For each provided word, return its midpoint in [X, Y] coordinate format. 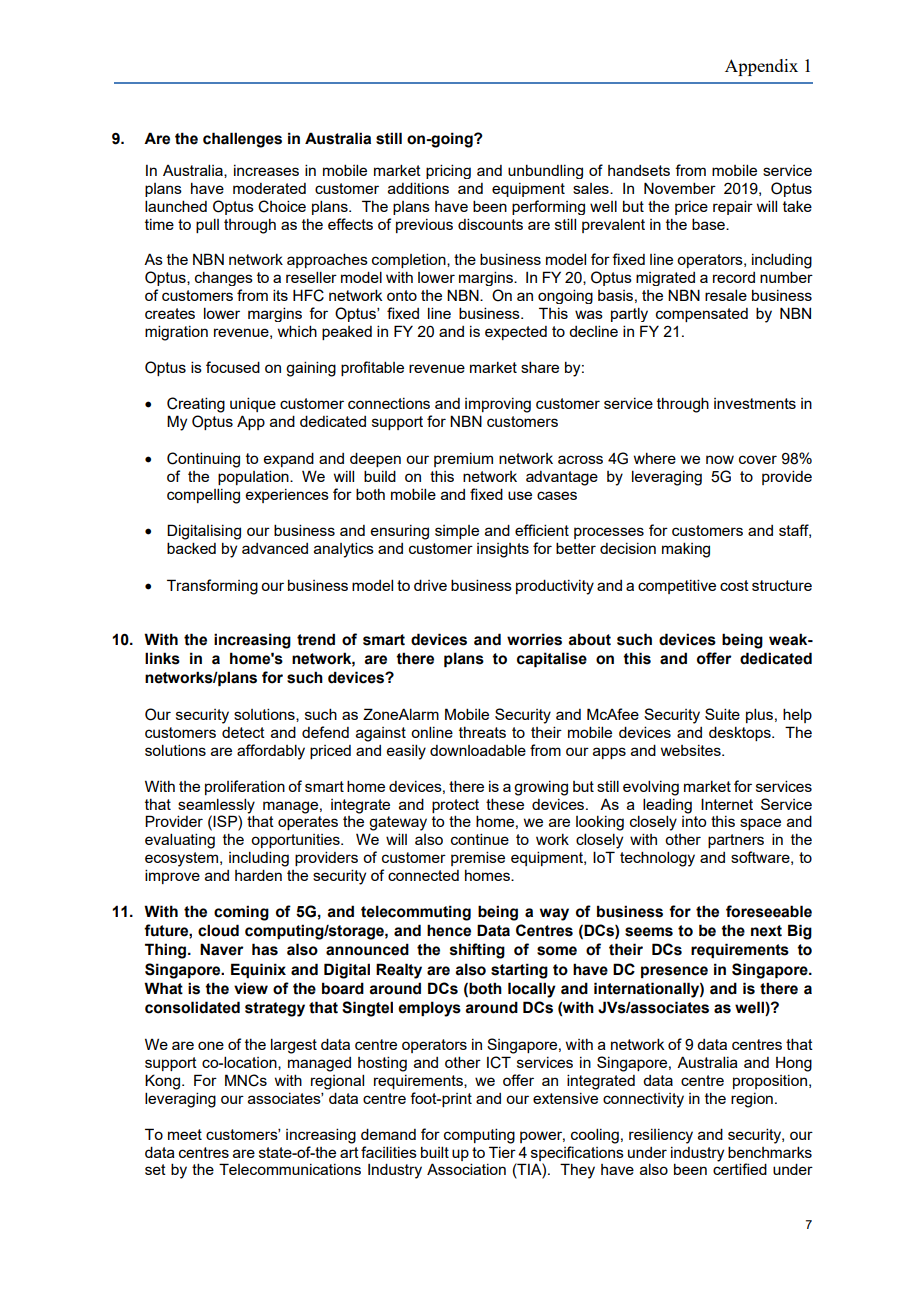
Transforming [212, 587]
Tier [502, 1152]
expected [516, 333]
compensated [702, 315]
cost [734, 585]
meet [185, 1134]
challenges [242, 140]
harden [258, 875]
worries [534, 639]
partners [736, 841]
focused [233, 367]
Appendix [761, 67]
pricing [448, 171]
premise [478, 858]
